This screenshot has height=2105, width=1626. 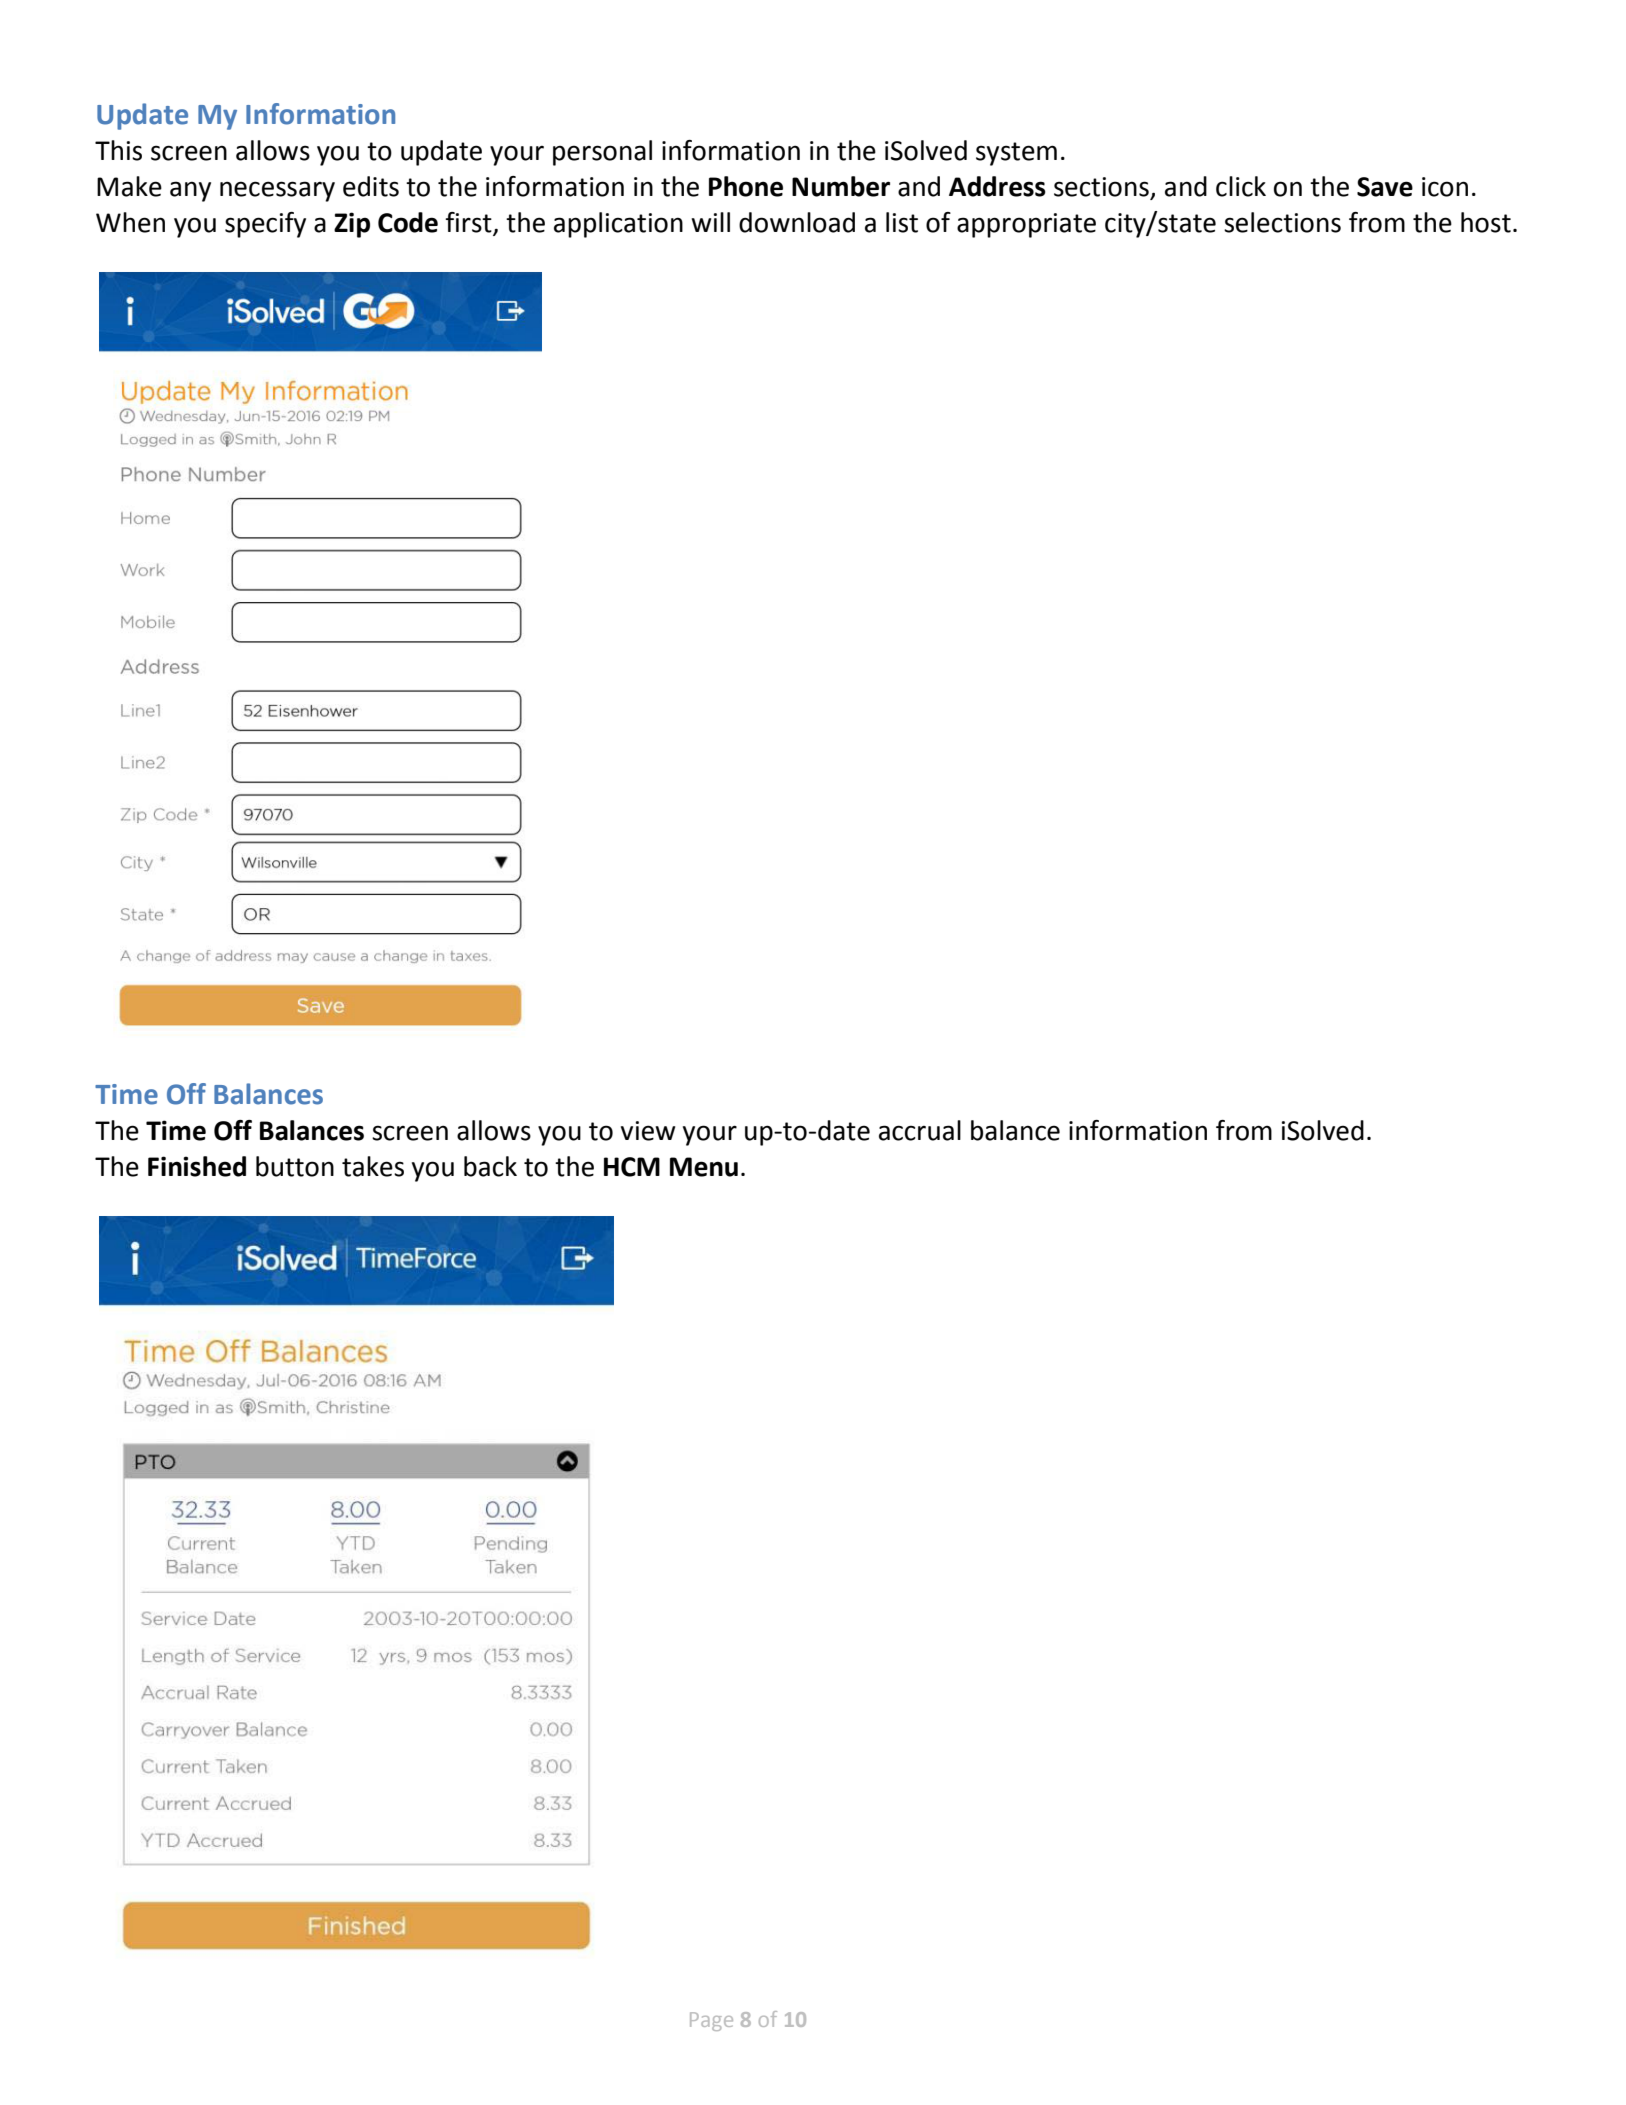 I want to click on selections, so click(x=1282, y=222).
